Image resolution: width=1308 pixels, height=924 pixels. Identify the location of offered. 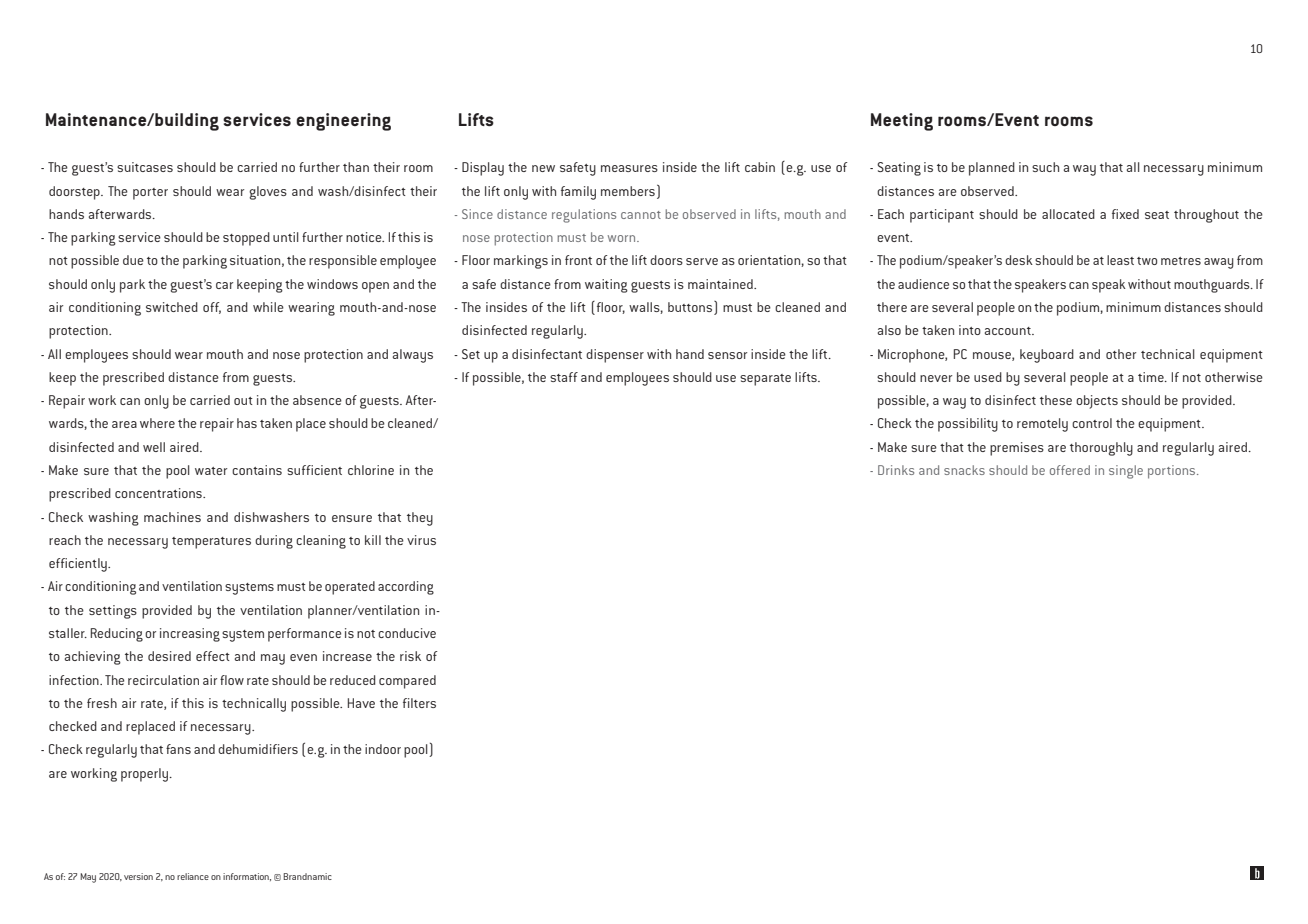
(1070, 470).
